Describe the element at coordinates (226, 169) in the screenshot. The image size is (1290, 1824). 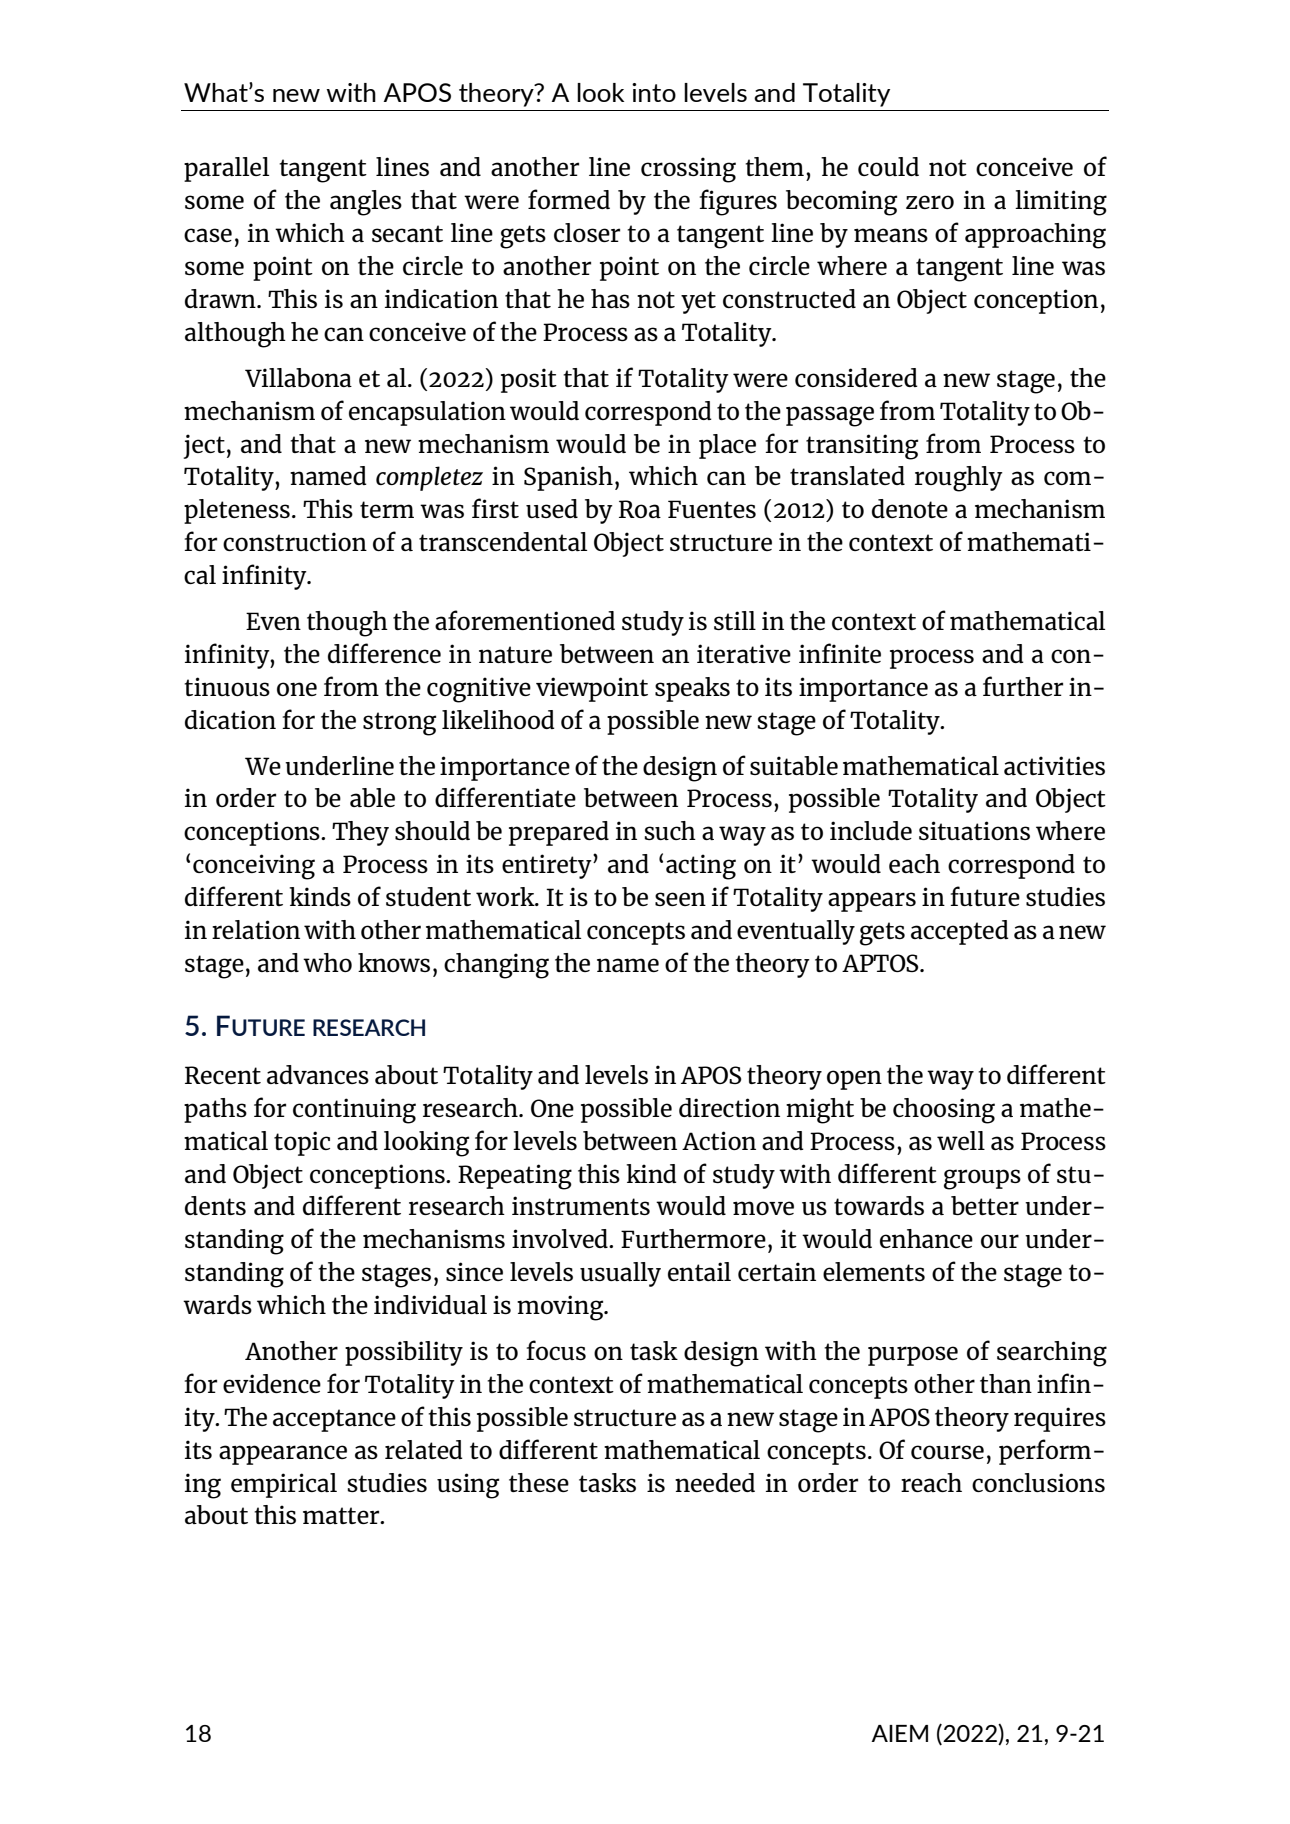
I see `parallel` at that location.
